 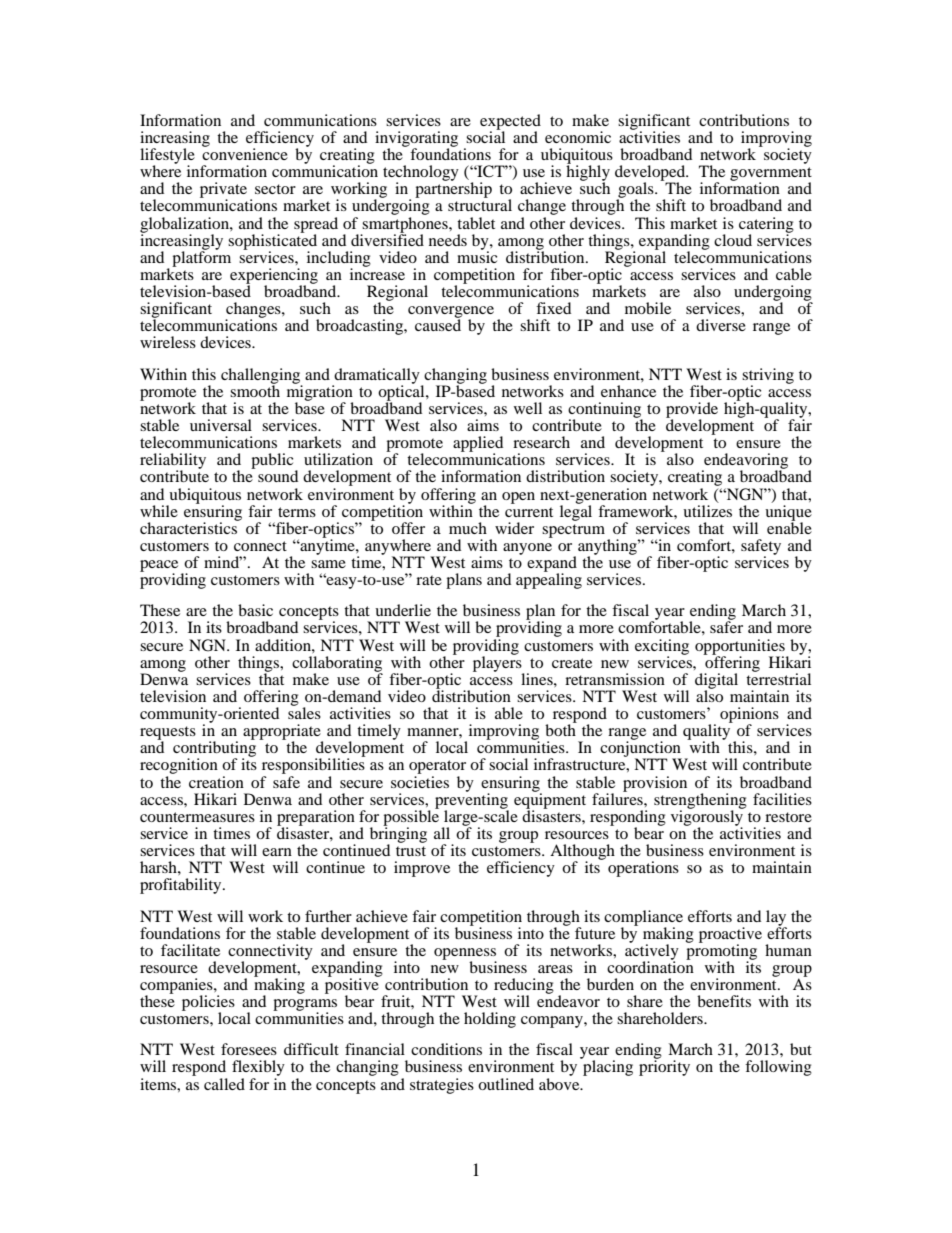 What do you see at coordinates (664, 1067) in the screenshot?
I see `priority` at bounding box center [664, 1067].
